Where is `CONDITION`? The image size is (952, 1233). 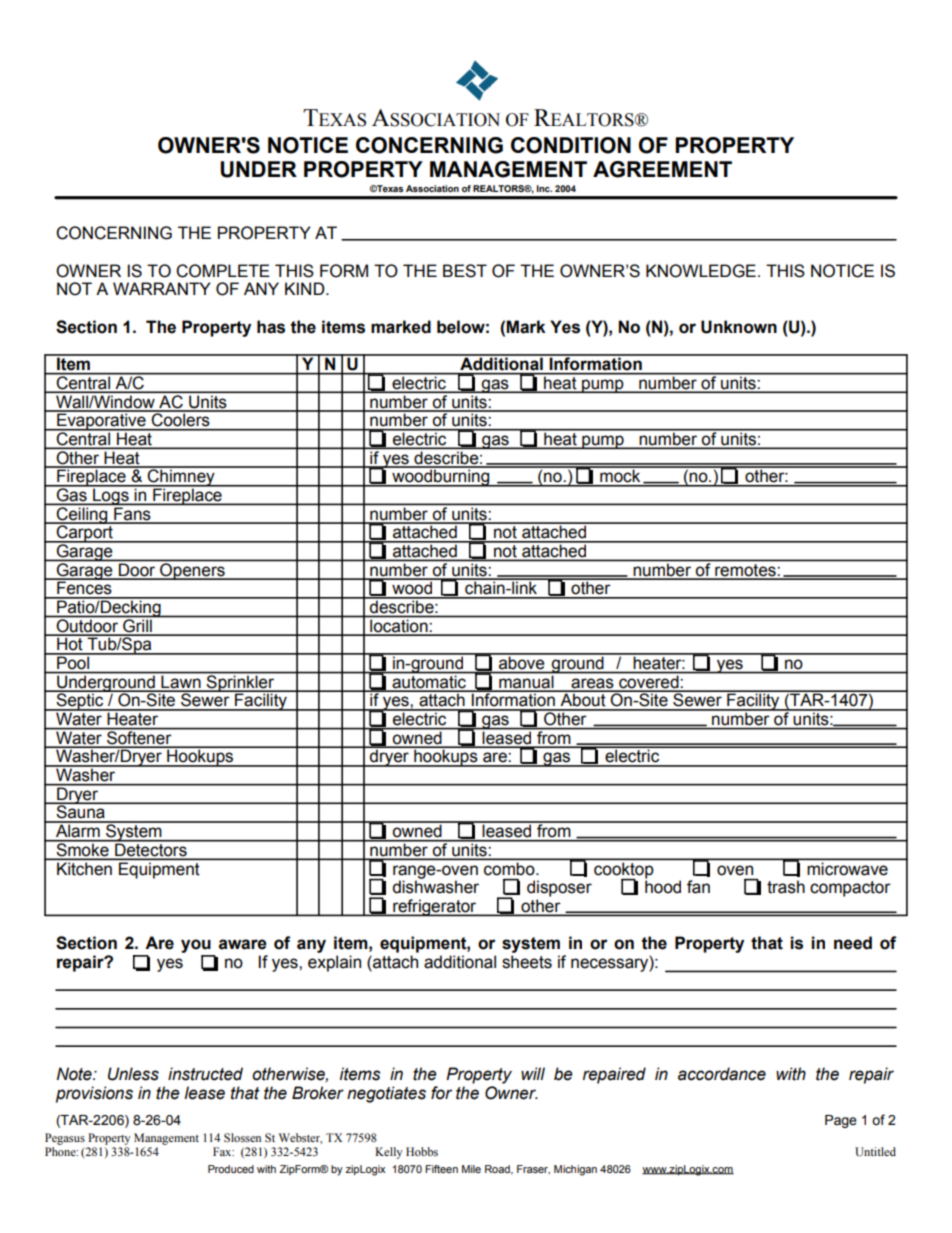
CONDITION is located at coordinates (571, 145).
